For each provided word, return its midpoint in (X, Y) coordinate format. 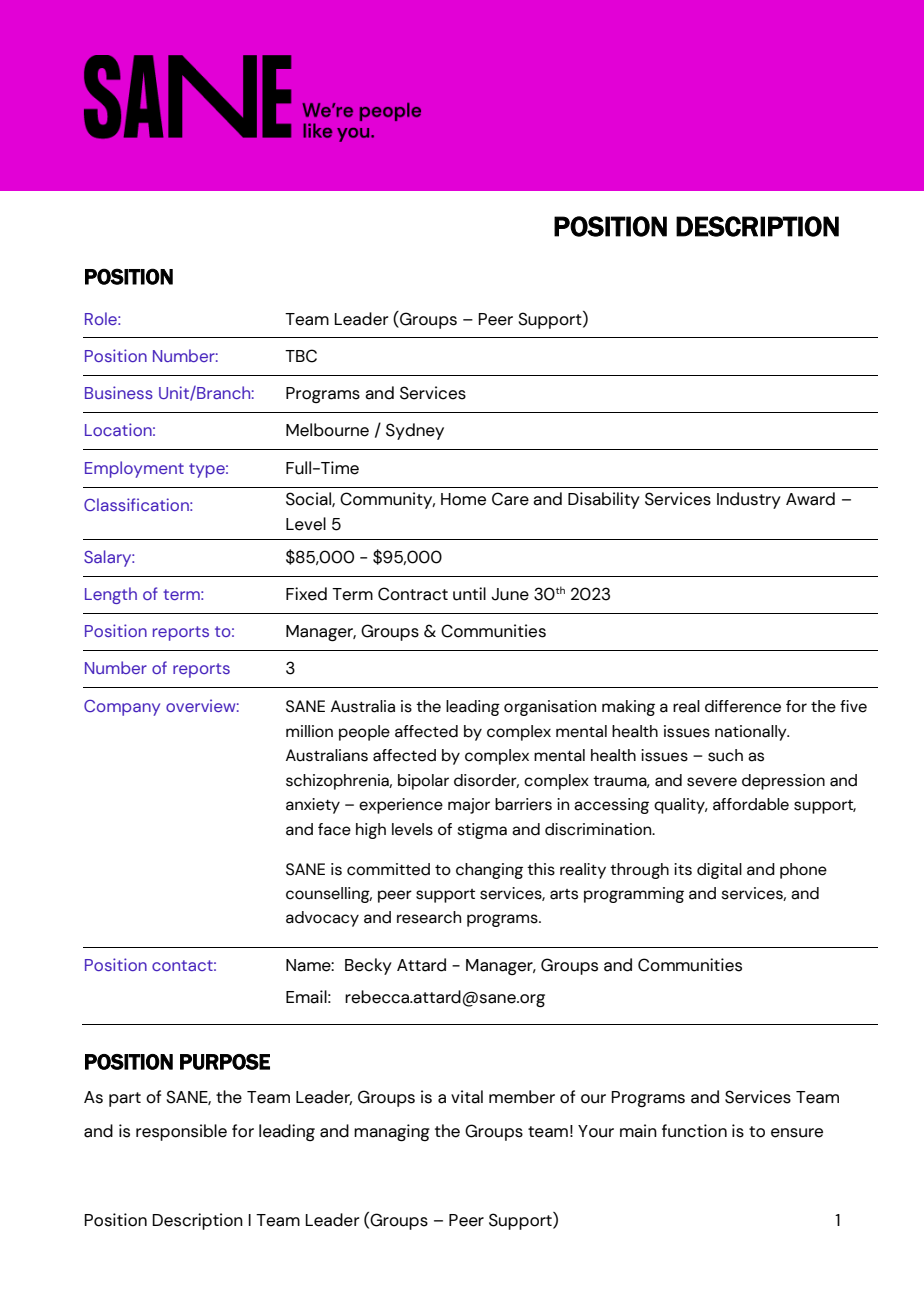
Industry (749, 500)
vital (467, 1097)
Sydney (415, 431)
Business (119, 392)
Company (122, 708)
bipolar (423, 782)
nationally (752, 733)
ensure (797, 1133)
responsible (181, 1132)
